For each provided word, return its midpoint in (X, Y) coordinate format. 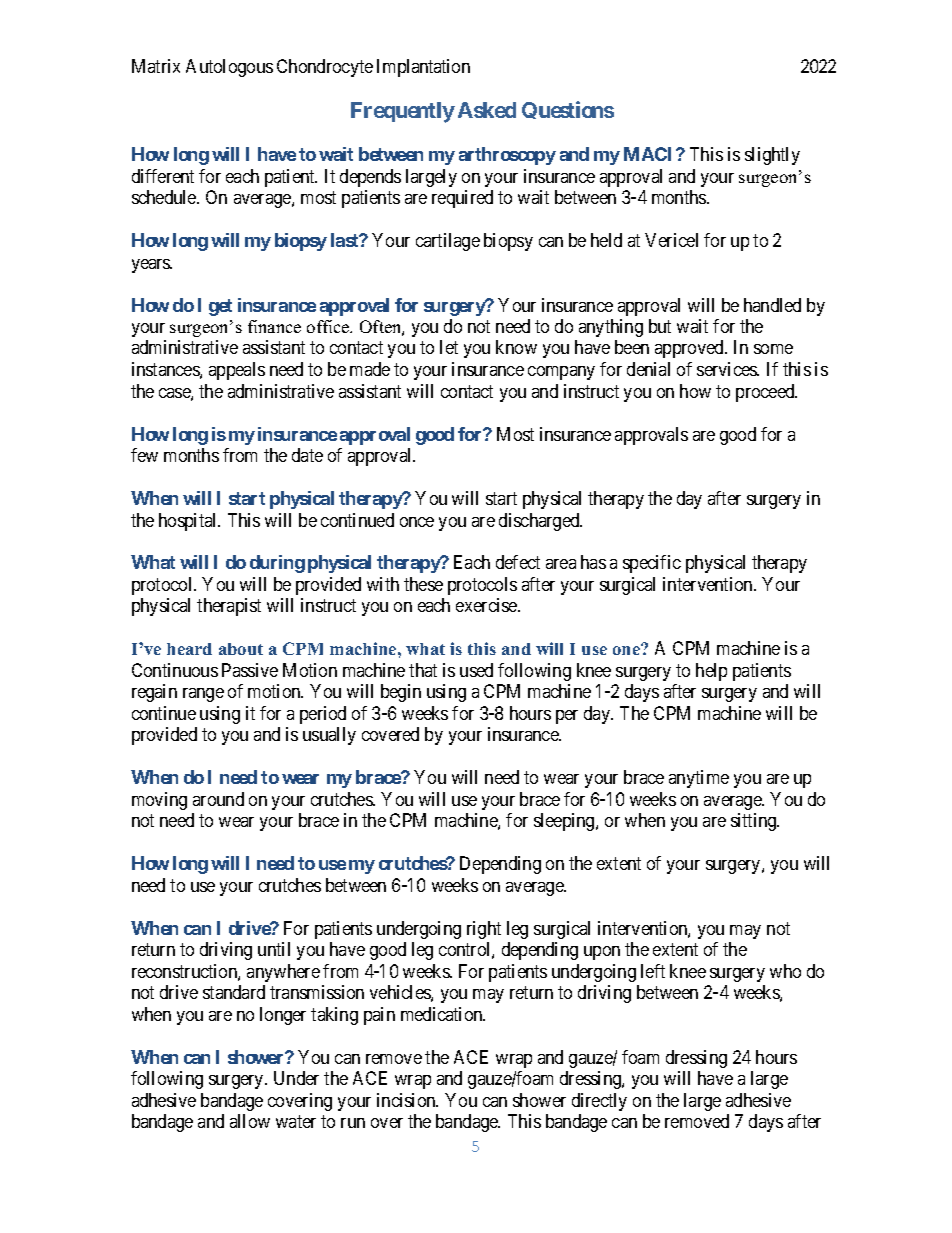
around (218, 799)
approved (690, 349)
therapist (229, 607)
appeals (237, 371)
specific (652, 564)
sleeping (565, 822)
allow (250, 1121)
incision (407, 1100)
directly (599, 1102)
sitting (755, 822)
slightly (772, 156)
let (449, 347)
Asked (487, 110)
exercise (487, 605)
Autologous (229, 68)
